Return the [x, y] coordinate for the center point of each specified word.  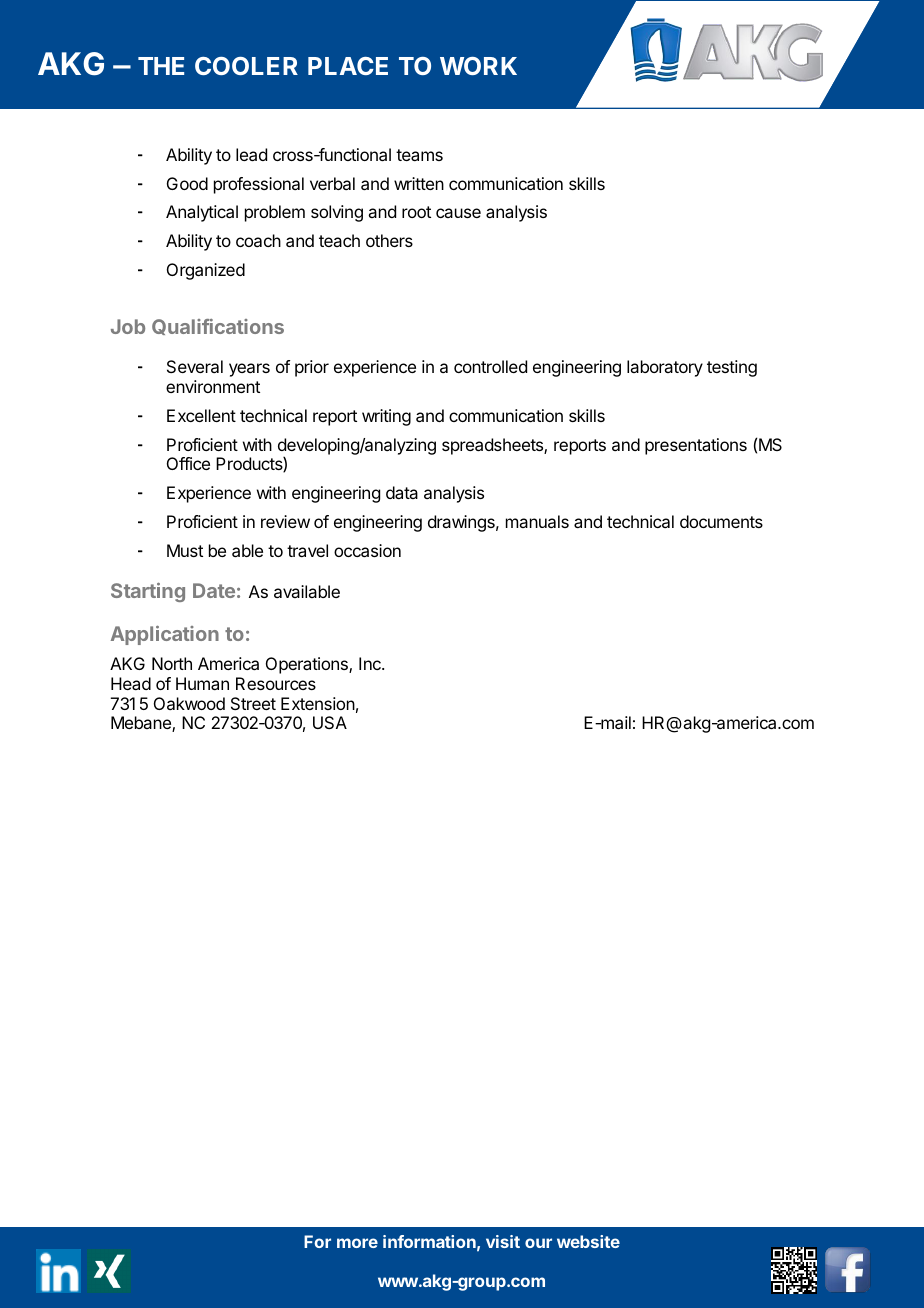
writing [386, 417]
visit [503, 1241]
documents [721, 521]
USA [330, 722]
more [357, 1243]
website [588, 1241]
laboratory [665, 368]
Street [253, 703]
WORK [478, 66]
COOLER [246, 66]
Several [195, 366]
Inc [371, 663]
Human [202, 683]
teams [419, 155]
